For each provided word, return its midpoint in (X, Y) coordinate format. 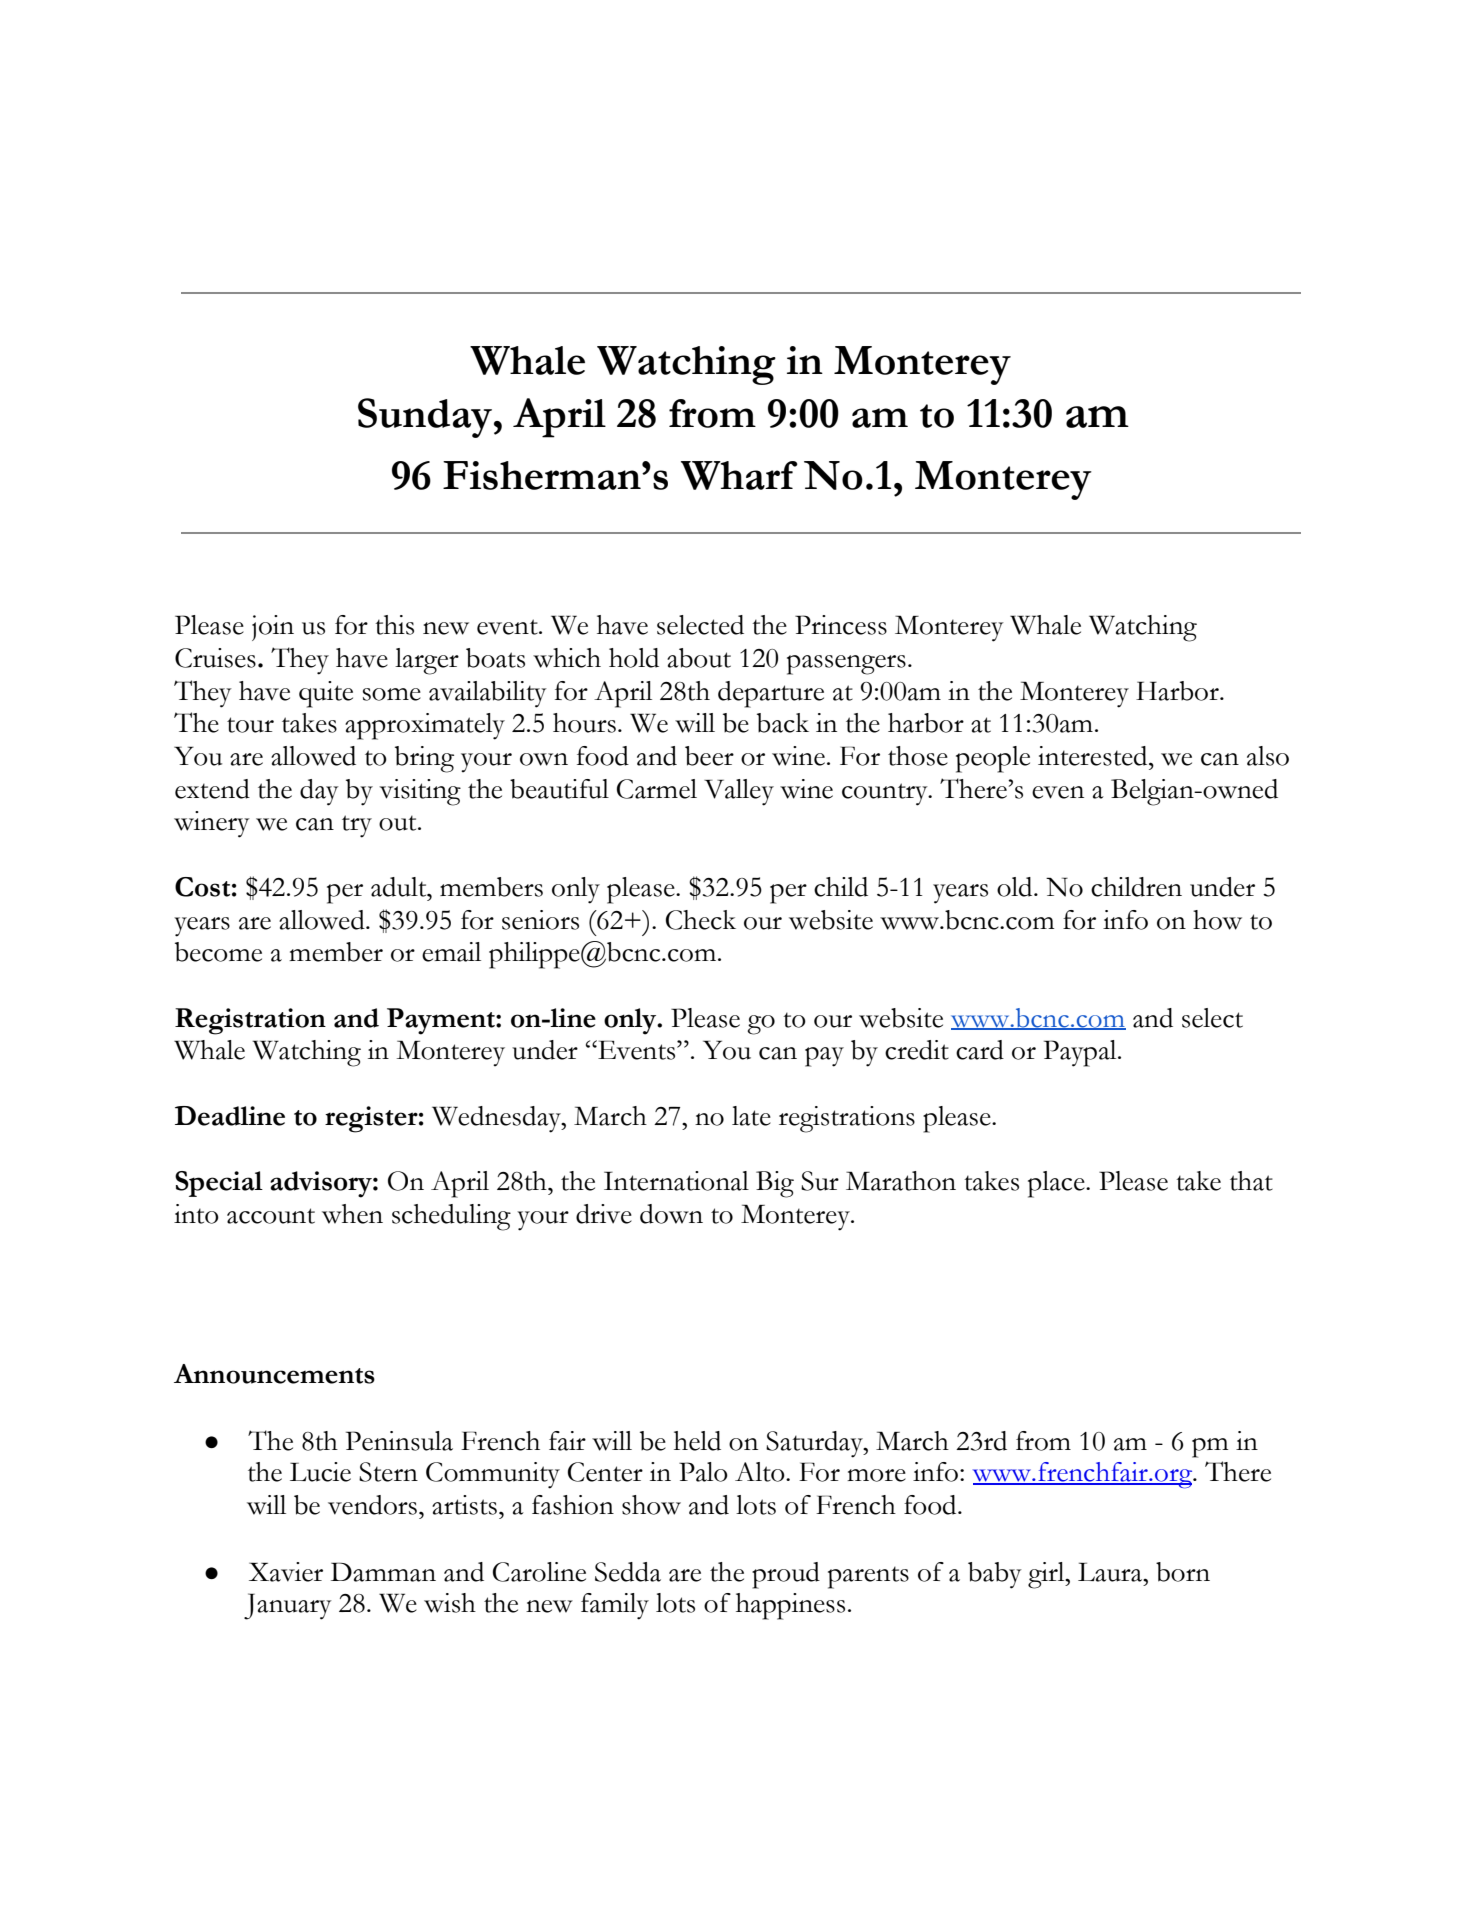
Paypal (1081, 1053)
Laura (1111, 1572)
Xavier (286, 1572)
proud (786, 1575)
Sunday (426, 418)
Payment (442, 1021)
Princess (841, 625)
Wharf (739, 475)
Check (701, 920)
